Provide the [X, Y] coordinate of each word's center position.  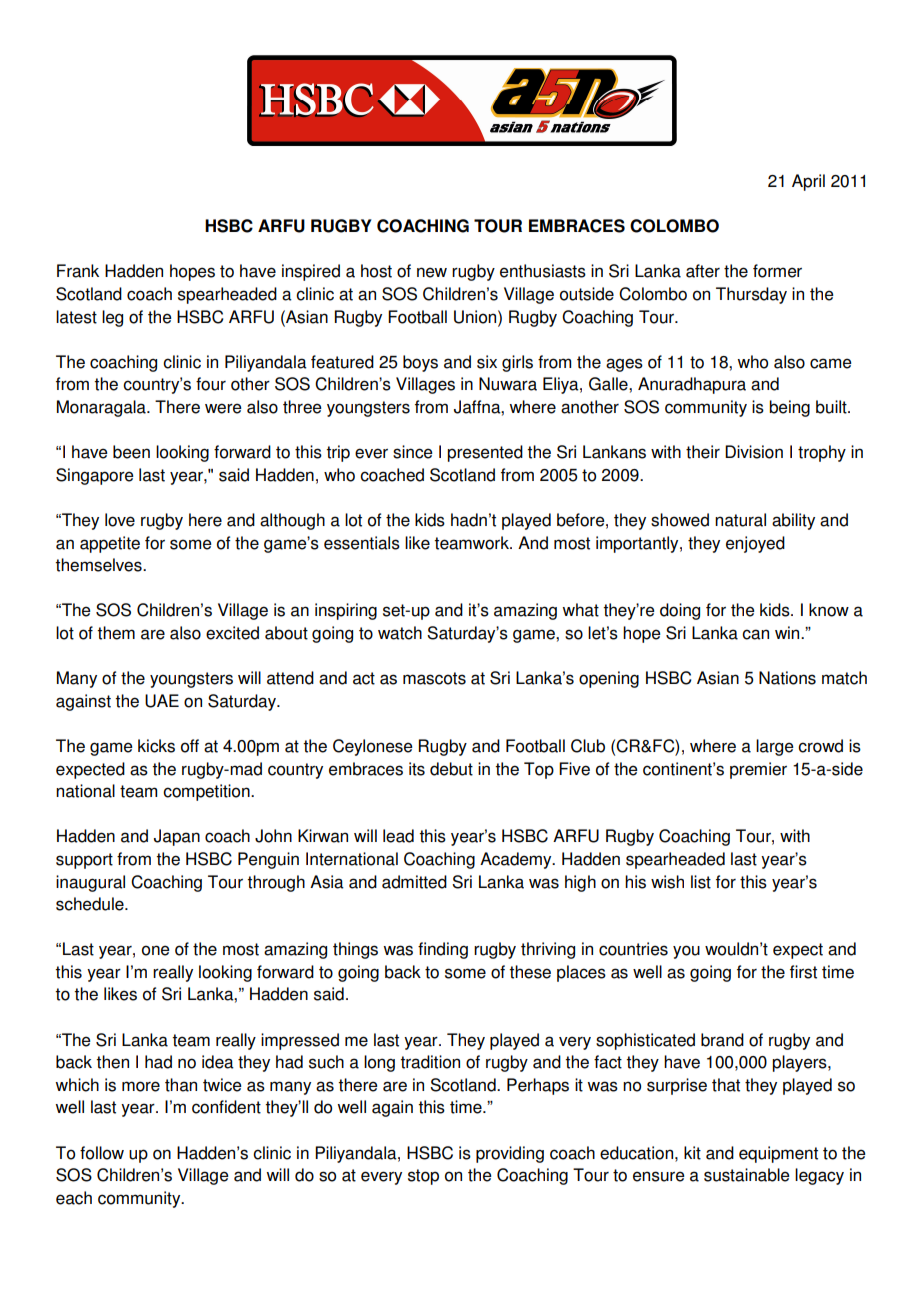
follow [102, 1153]
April [808, 182]
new [432, 272]
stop [423, 1177]
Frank [78, 271]
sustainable [747, 1175]
